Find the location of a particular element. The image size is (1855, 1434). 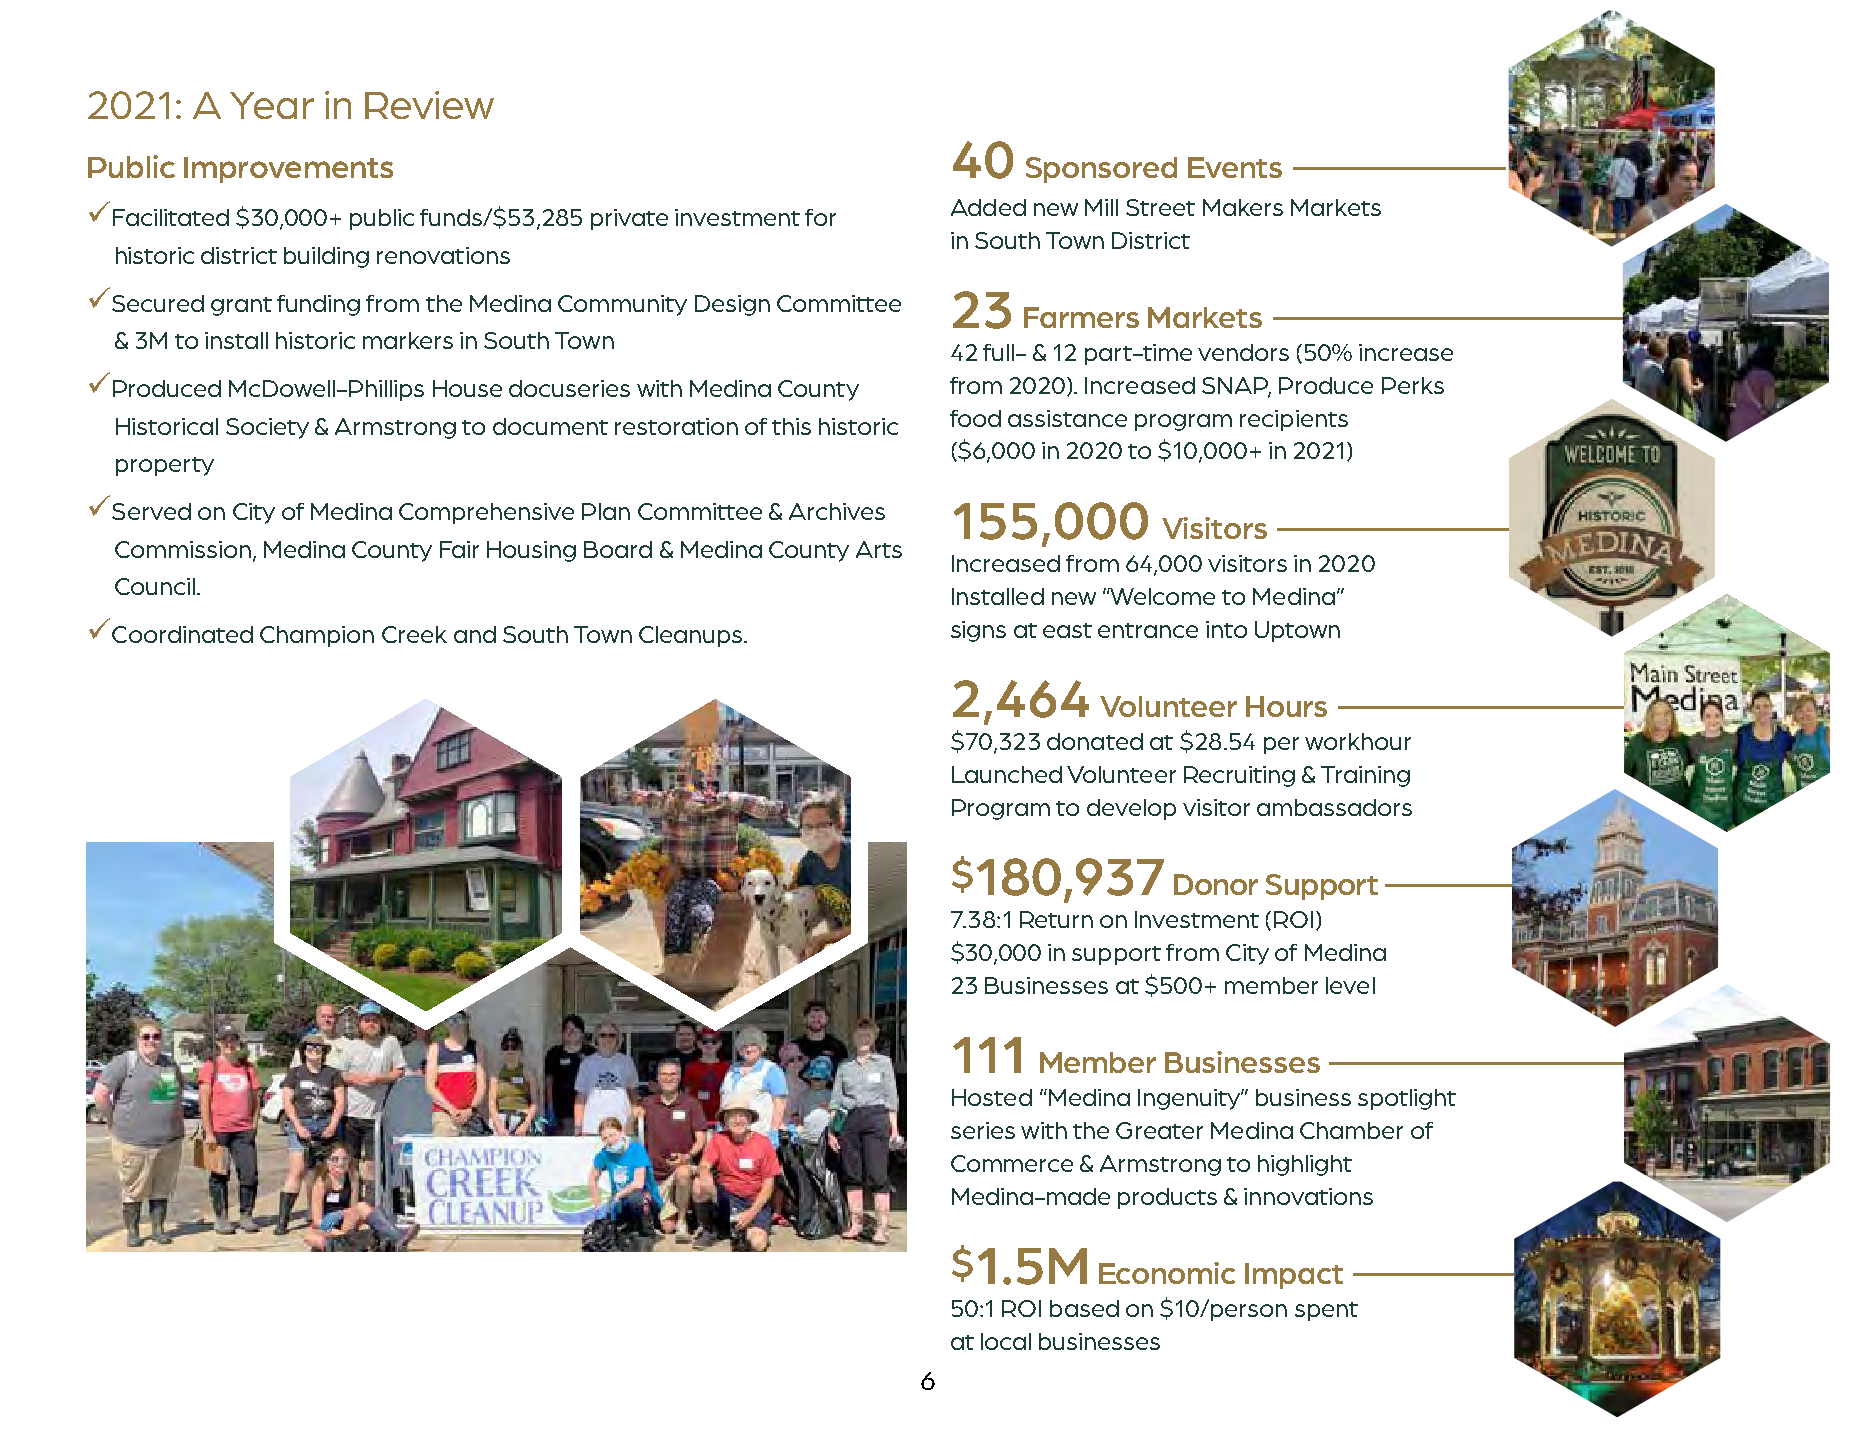

Creek is located at coordinates (414, 634).
